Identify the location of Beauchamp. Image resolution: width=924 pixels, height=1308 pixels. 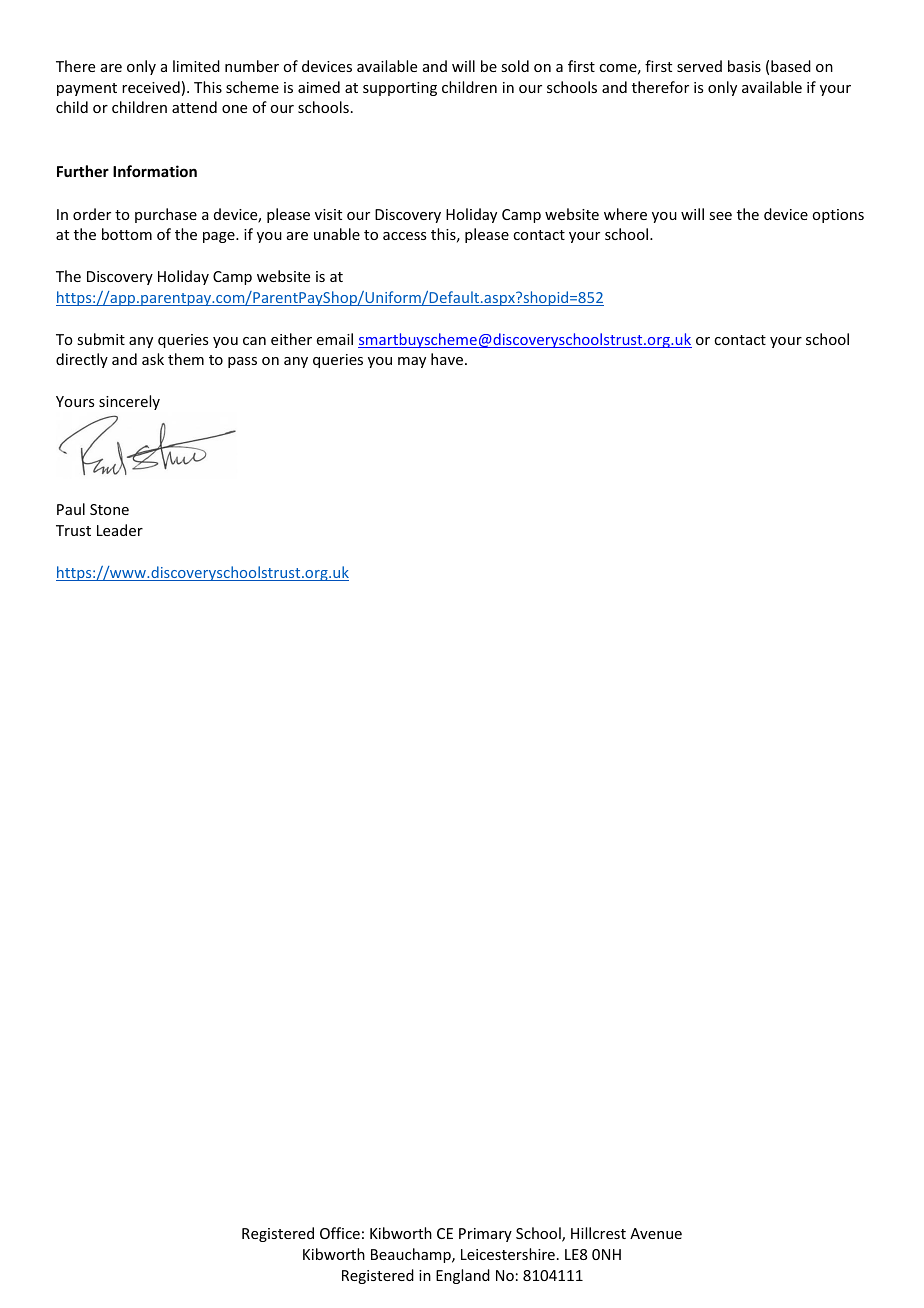
(412, 1255).
